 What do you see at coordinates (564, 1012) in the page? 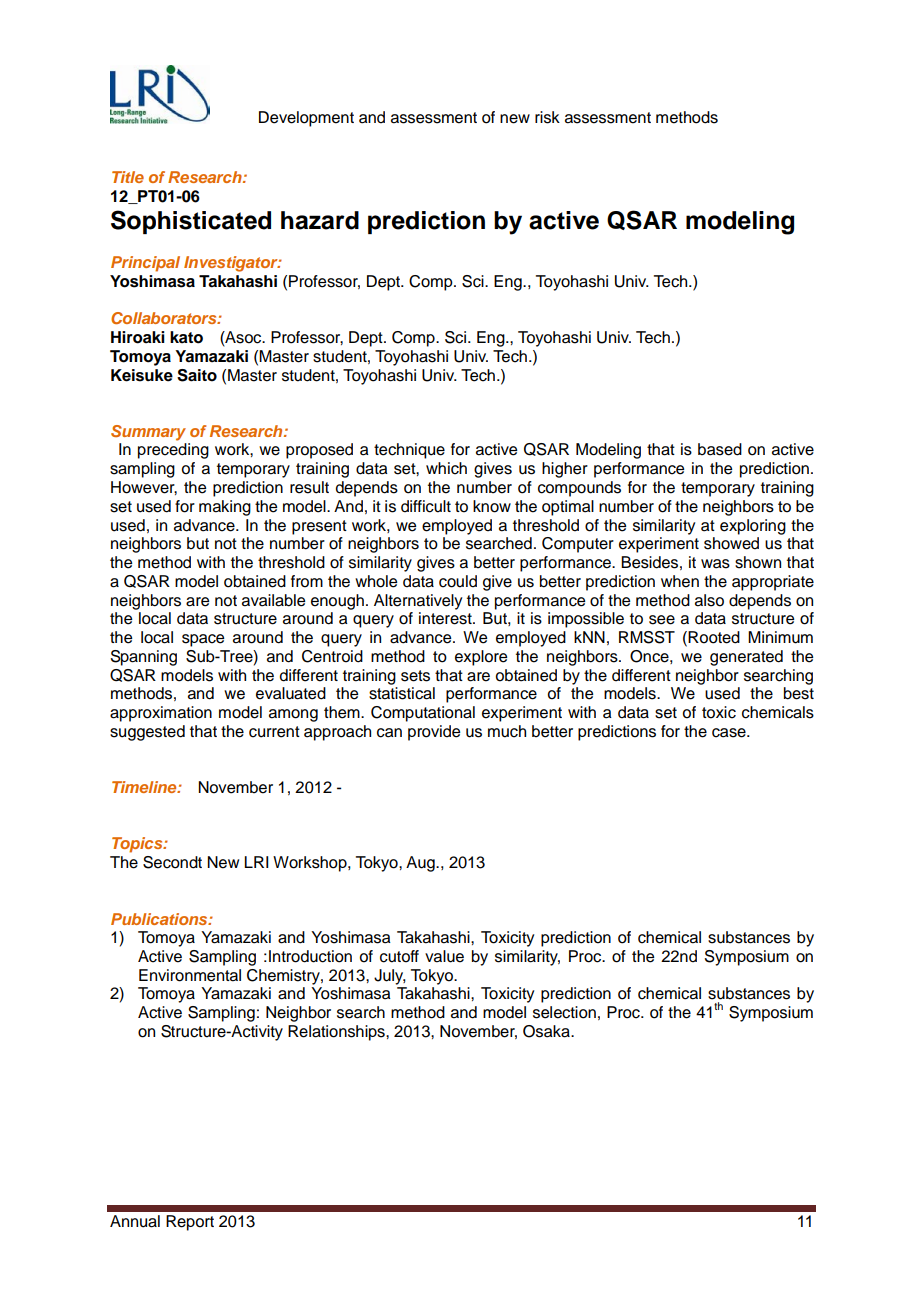
I see `selection` at bounding box center [564, 1012].
